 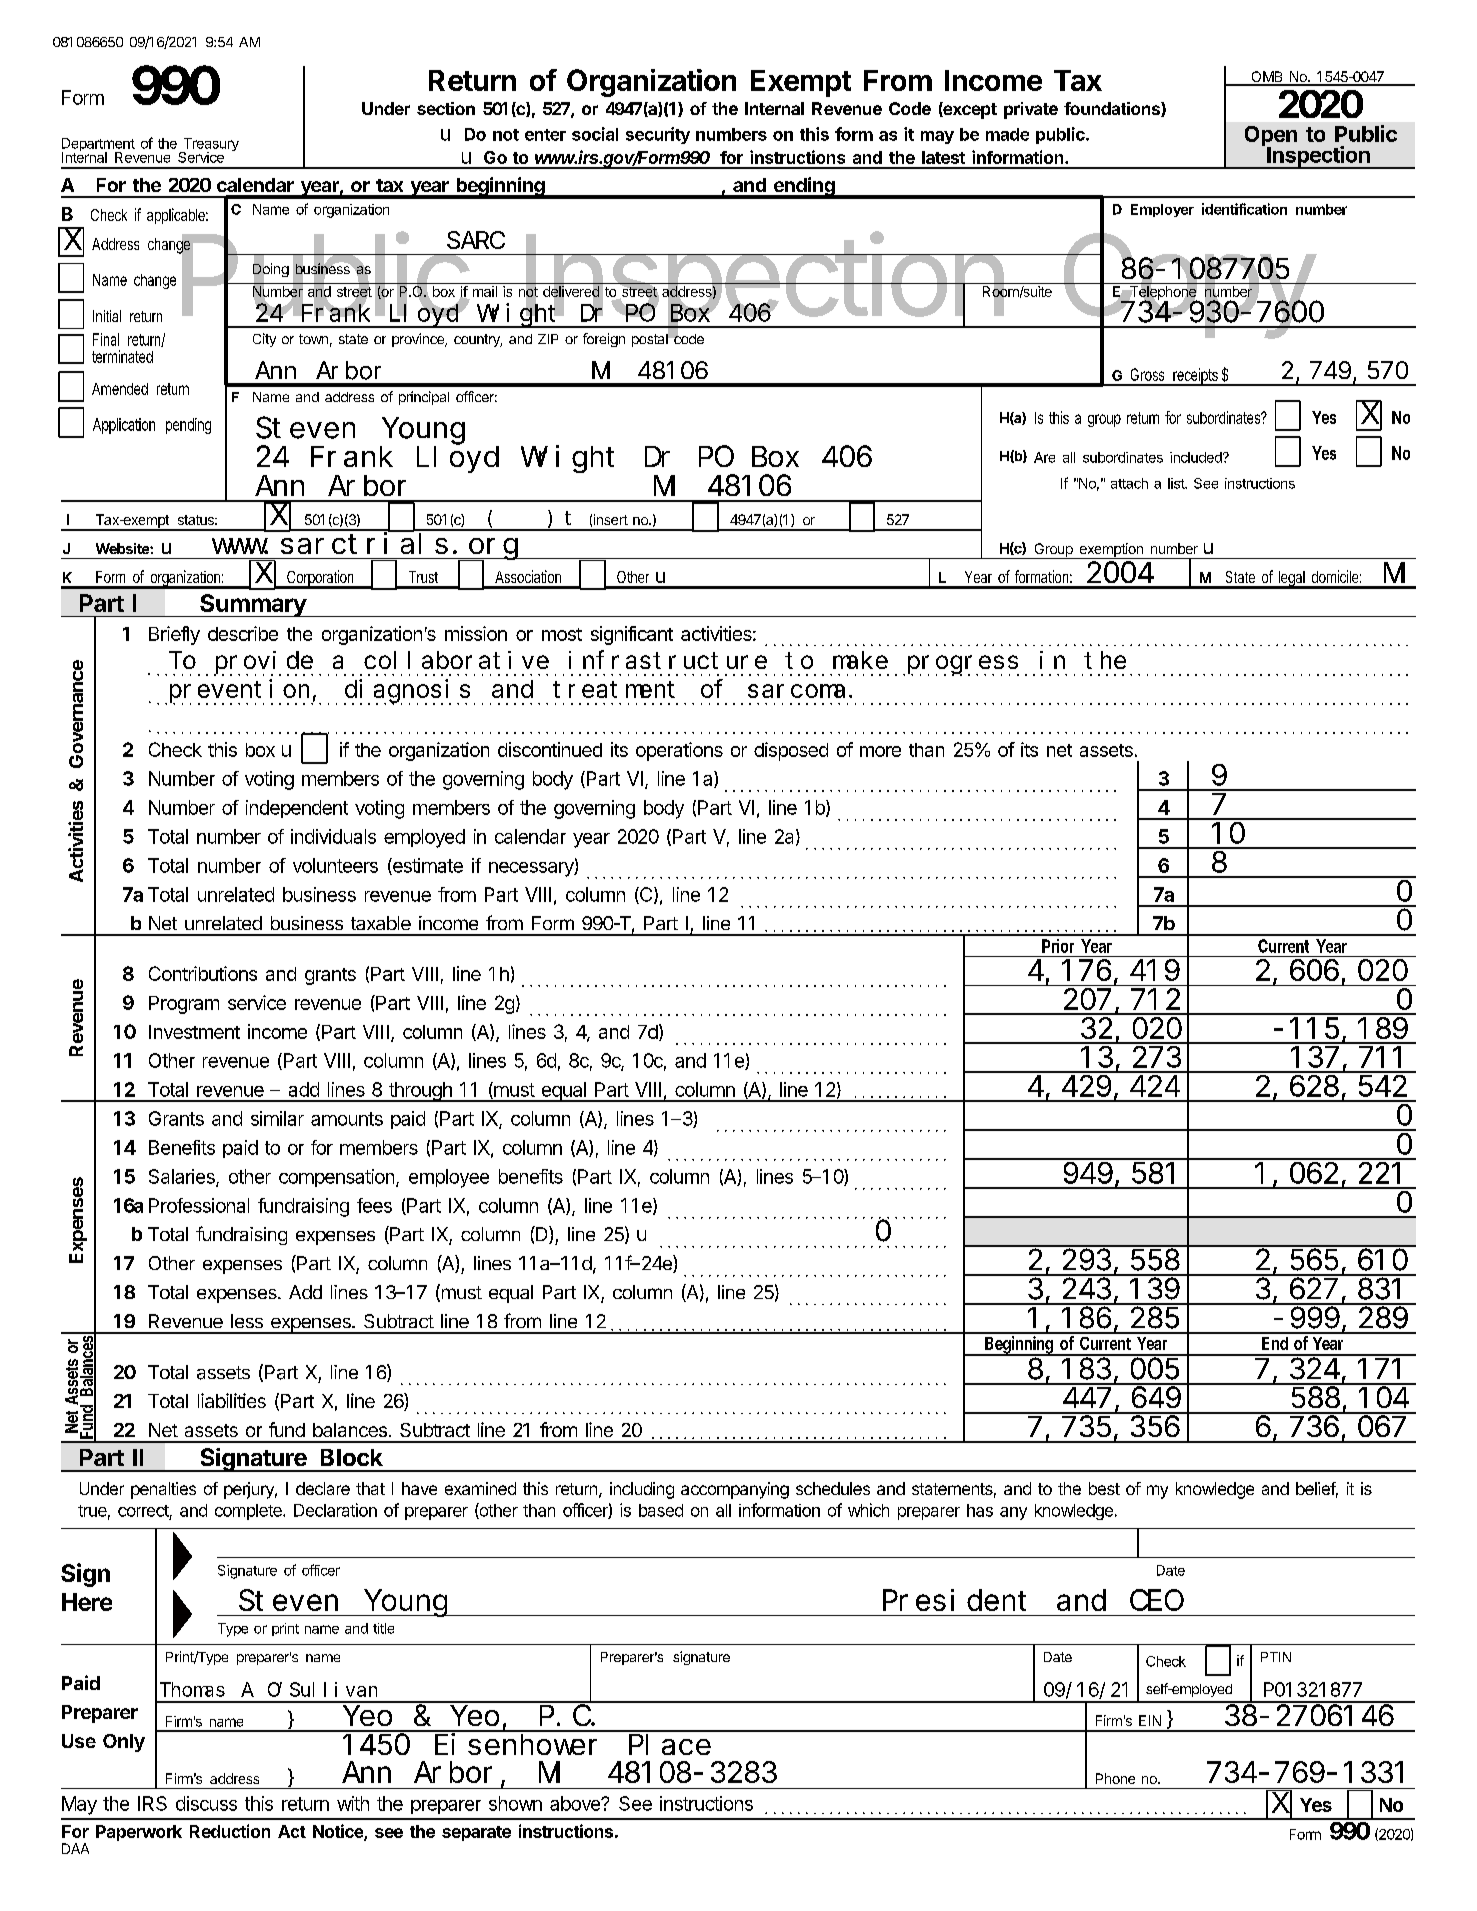 What do you see at coordinates (880, 751) in the screenshot?
I see `more` at bounding box center [880, 751].
